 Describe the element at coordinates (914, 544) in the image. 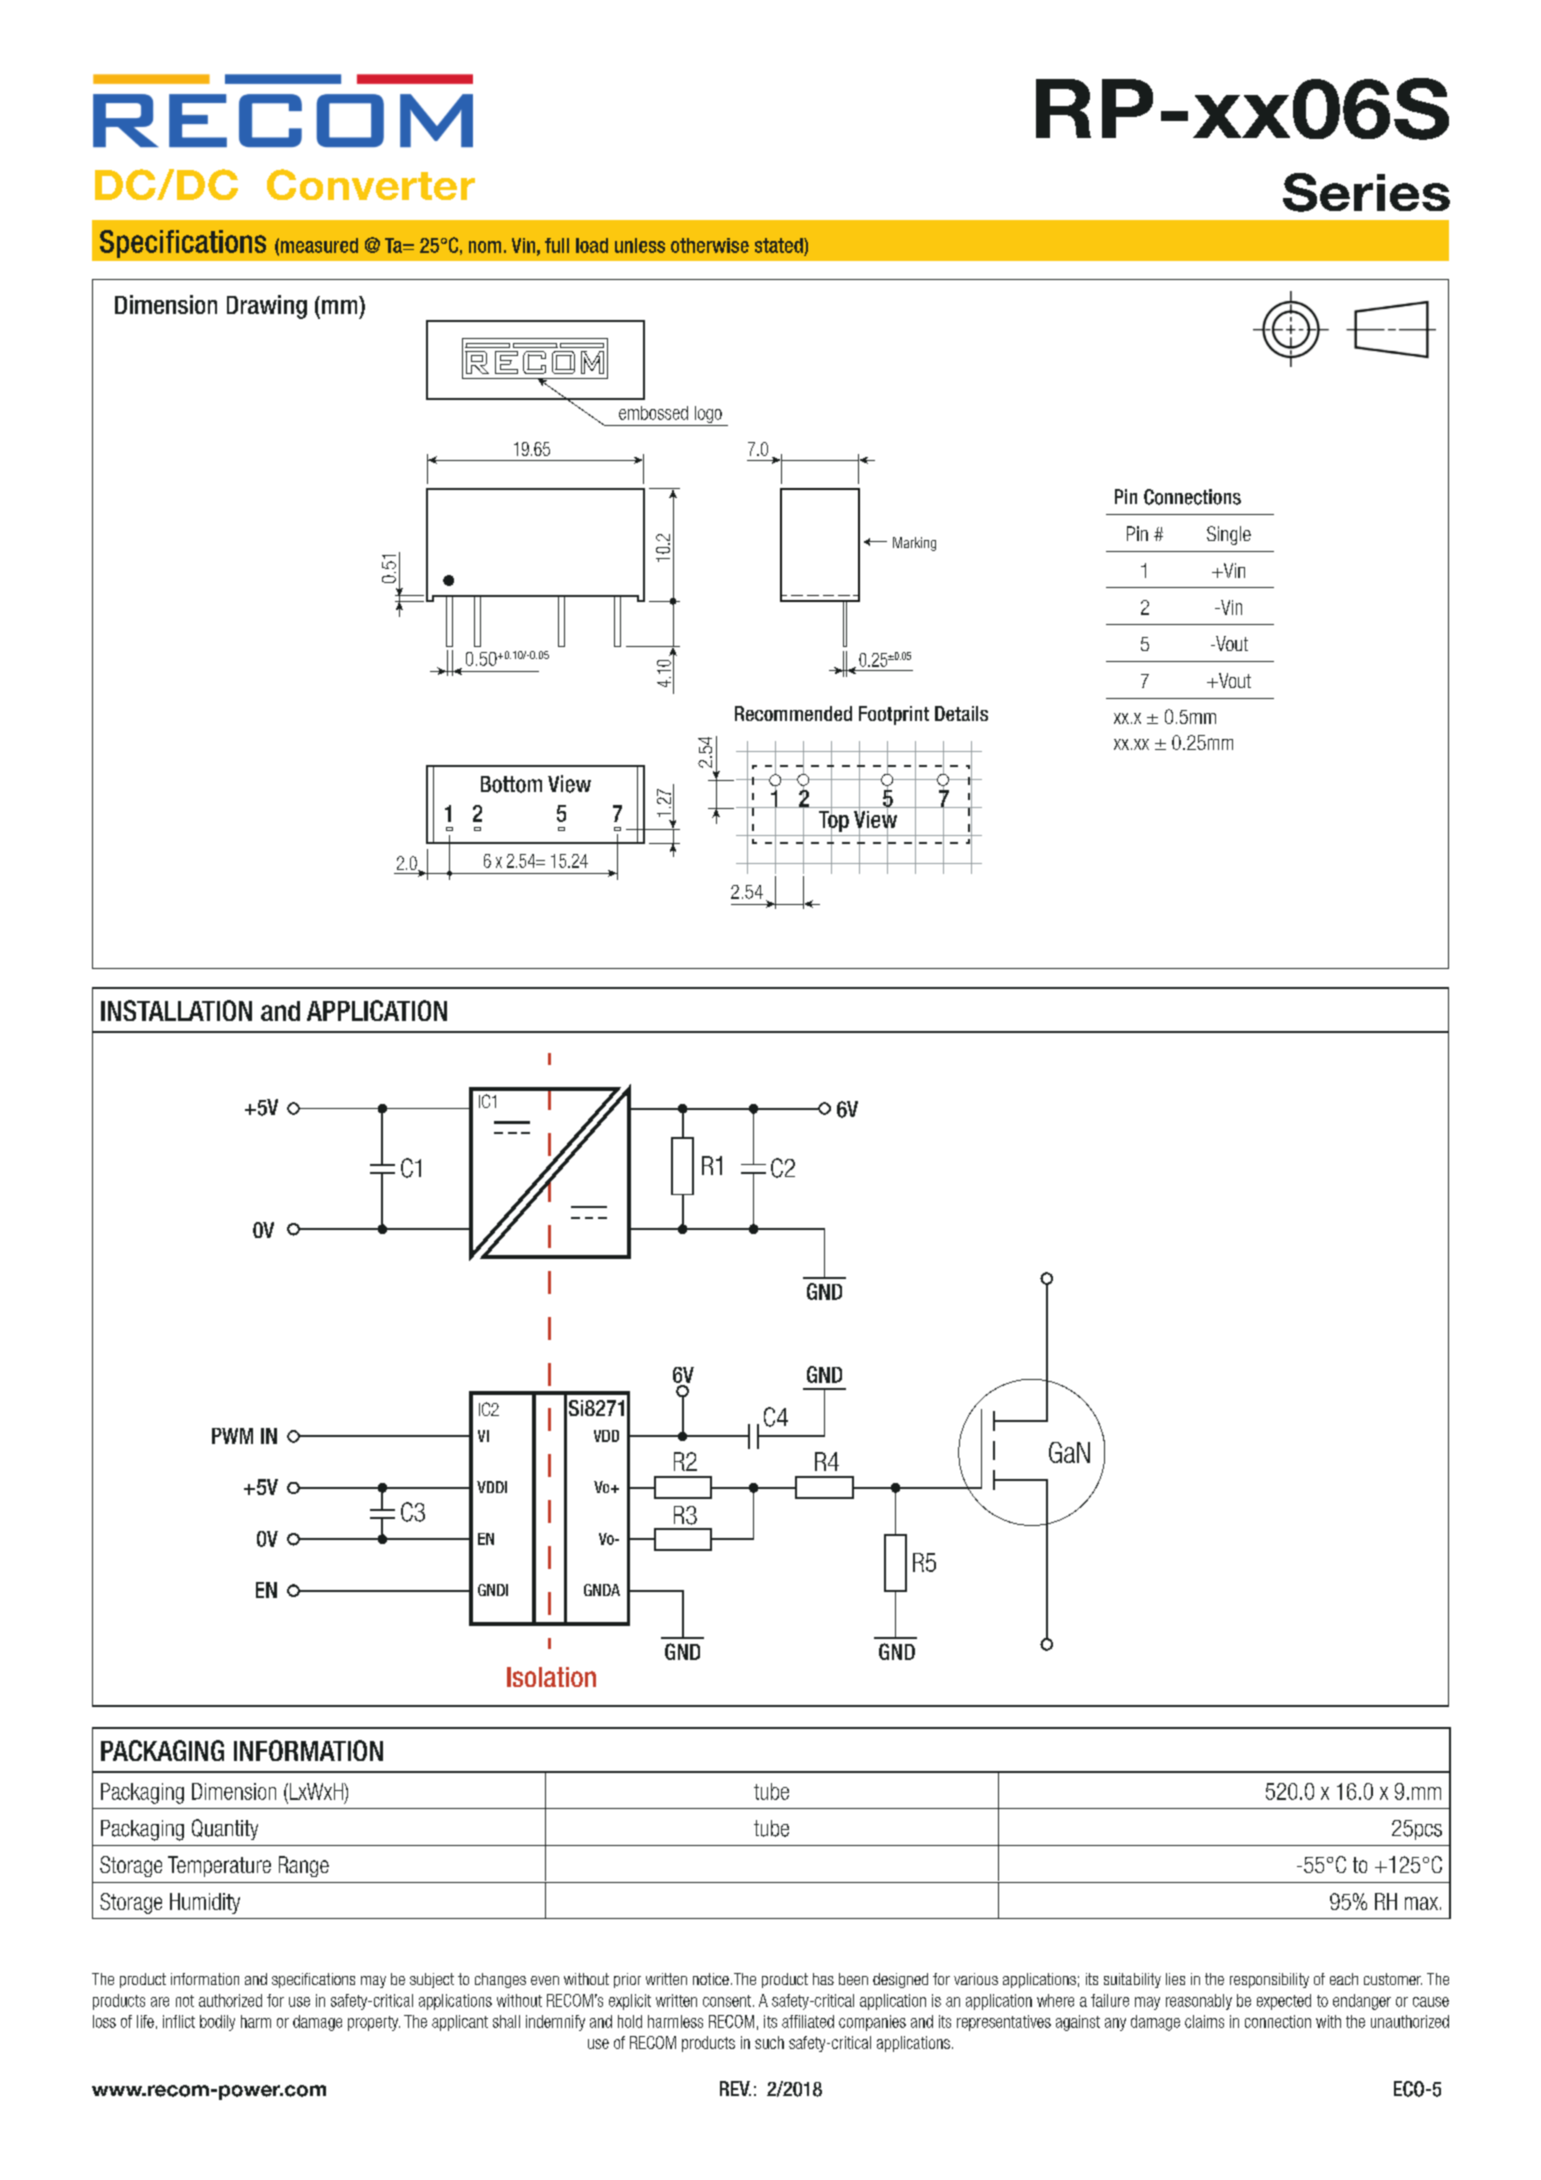

I see `Marking` at that location.
